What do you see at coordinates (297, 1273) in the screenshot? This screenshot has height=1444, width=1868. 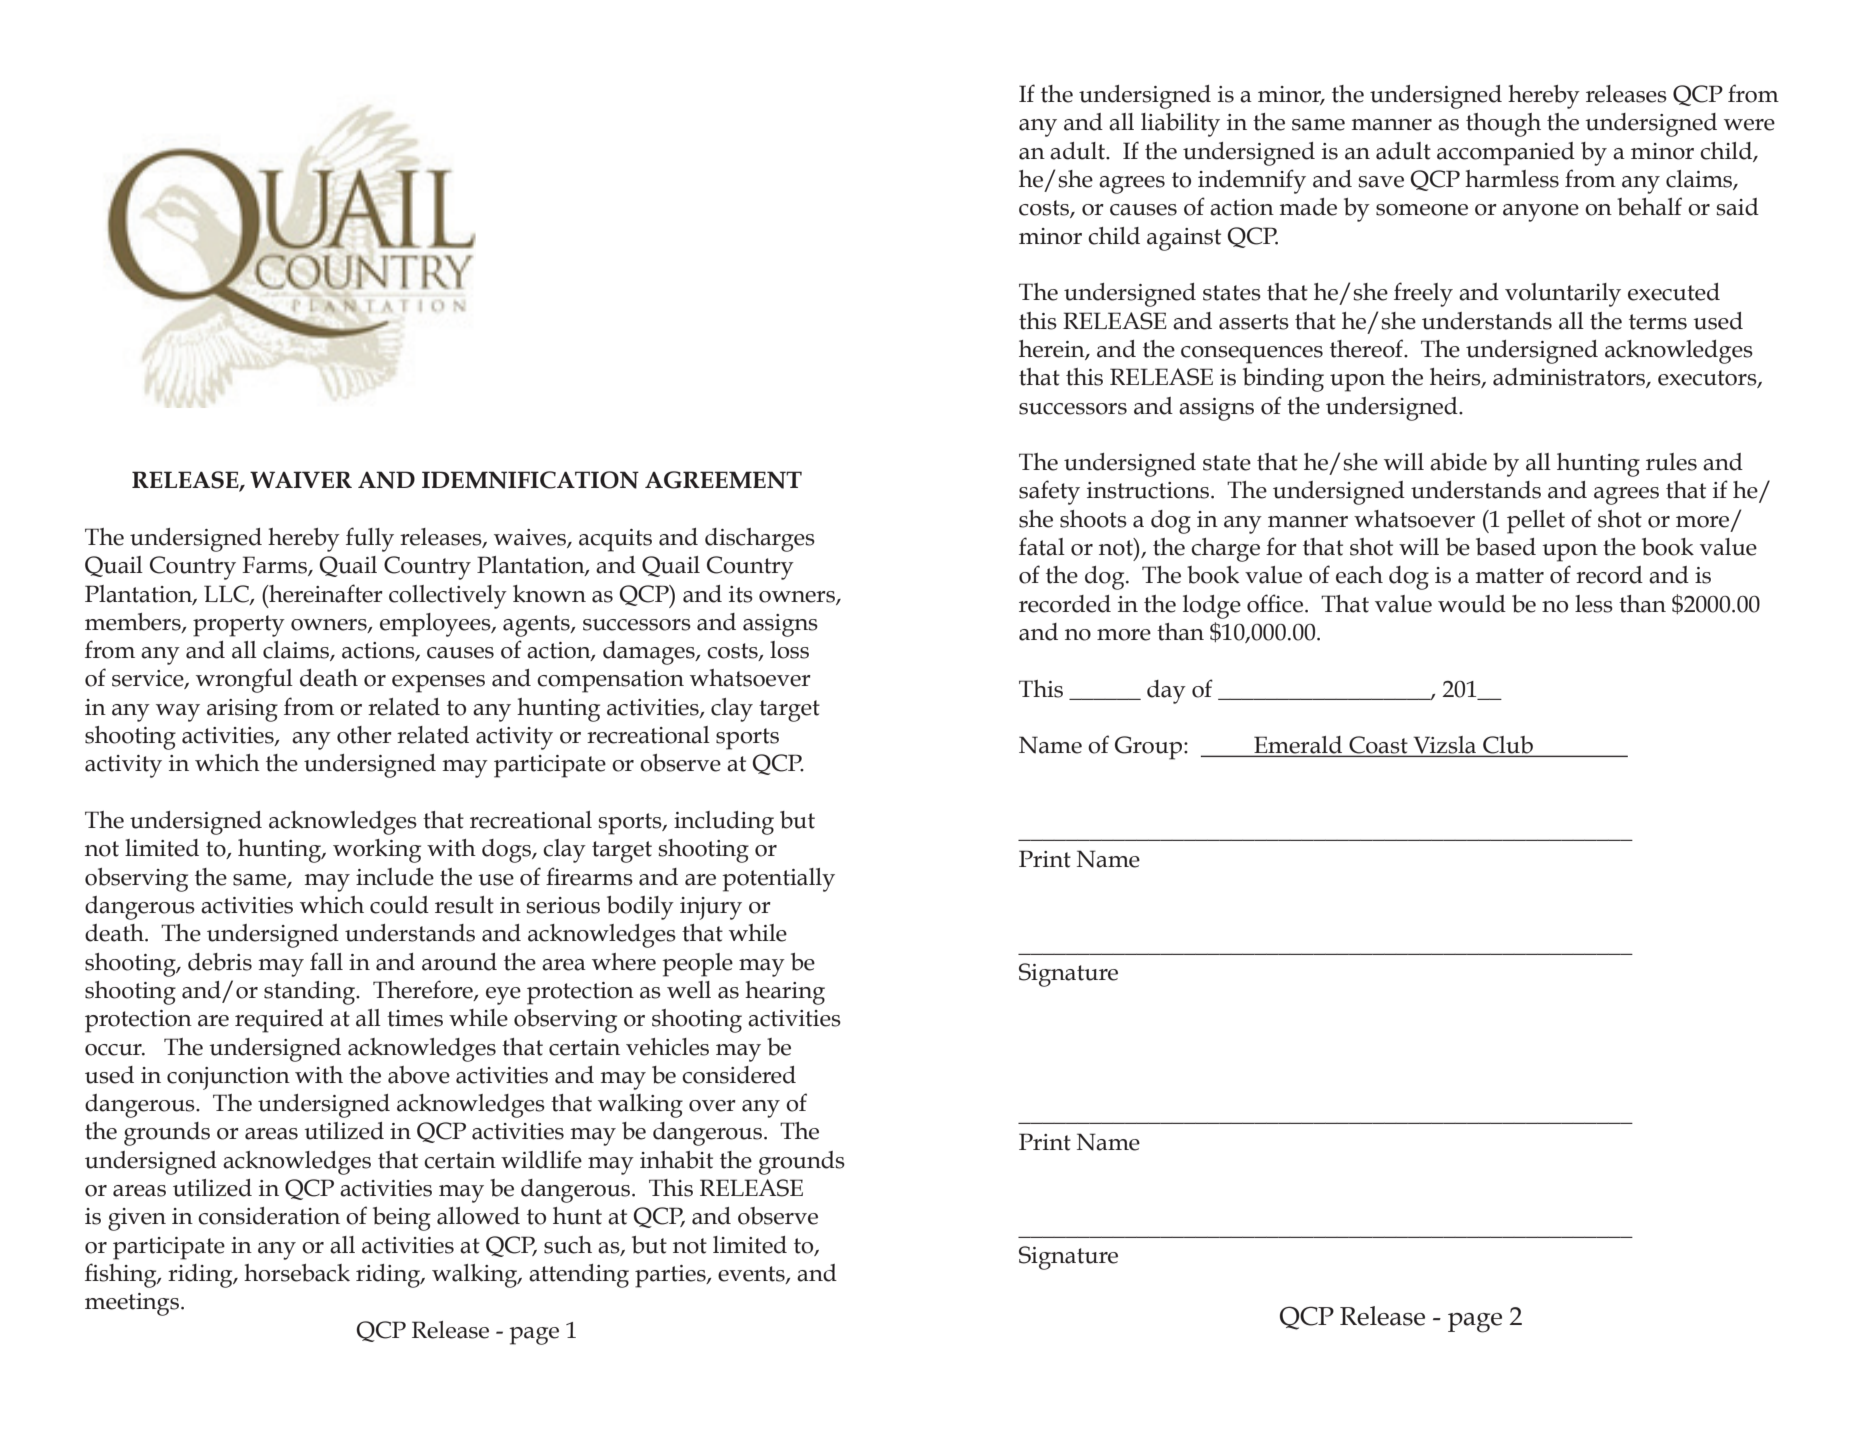 I see `horseback` at bounding box center [297, 1273].
